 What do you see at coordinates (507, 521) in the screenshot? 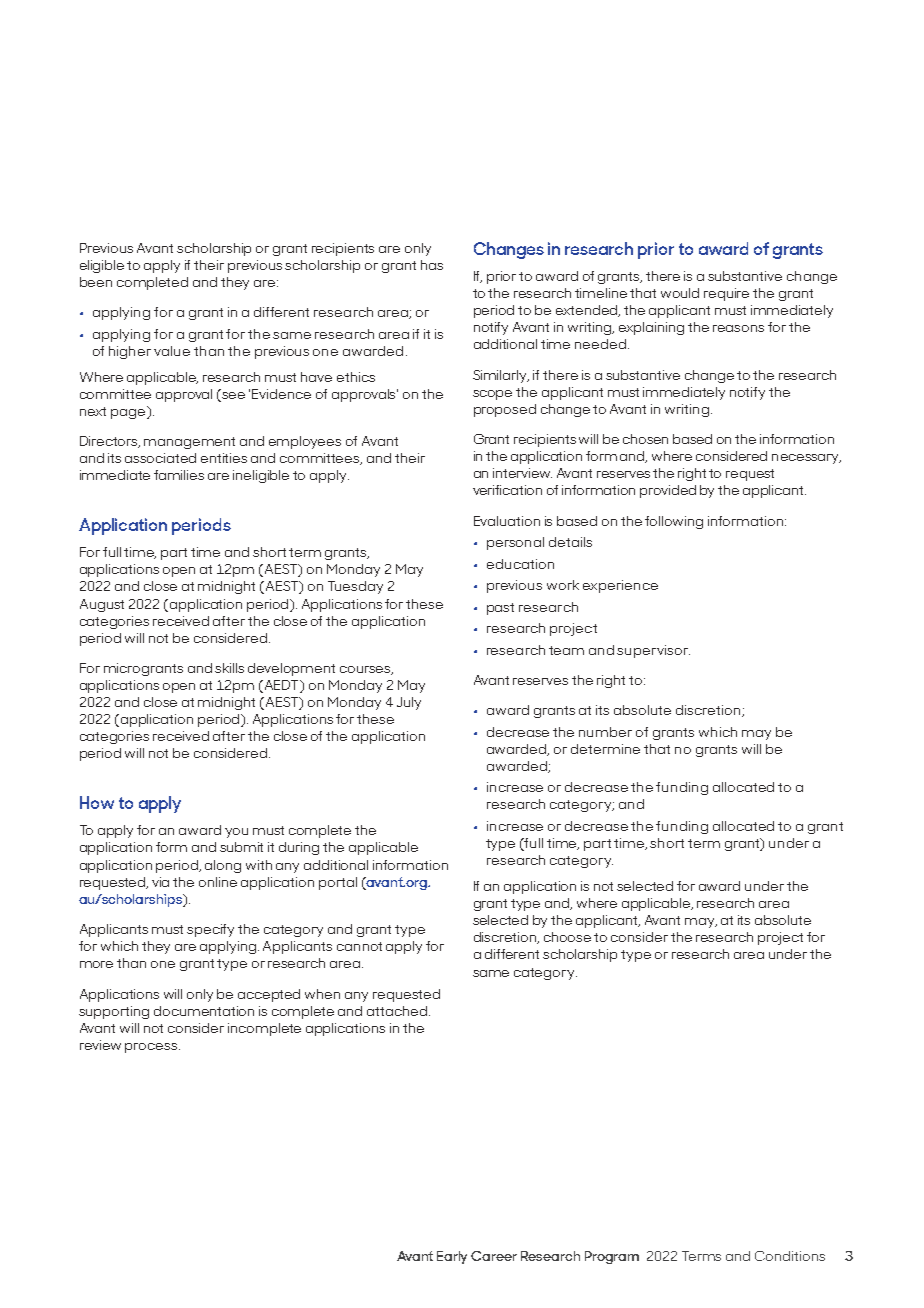
I see `Evaluation` at bounding box center [507, 521].
